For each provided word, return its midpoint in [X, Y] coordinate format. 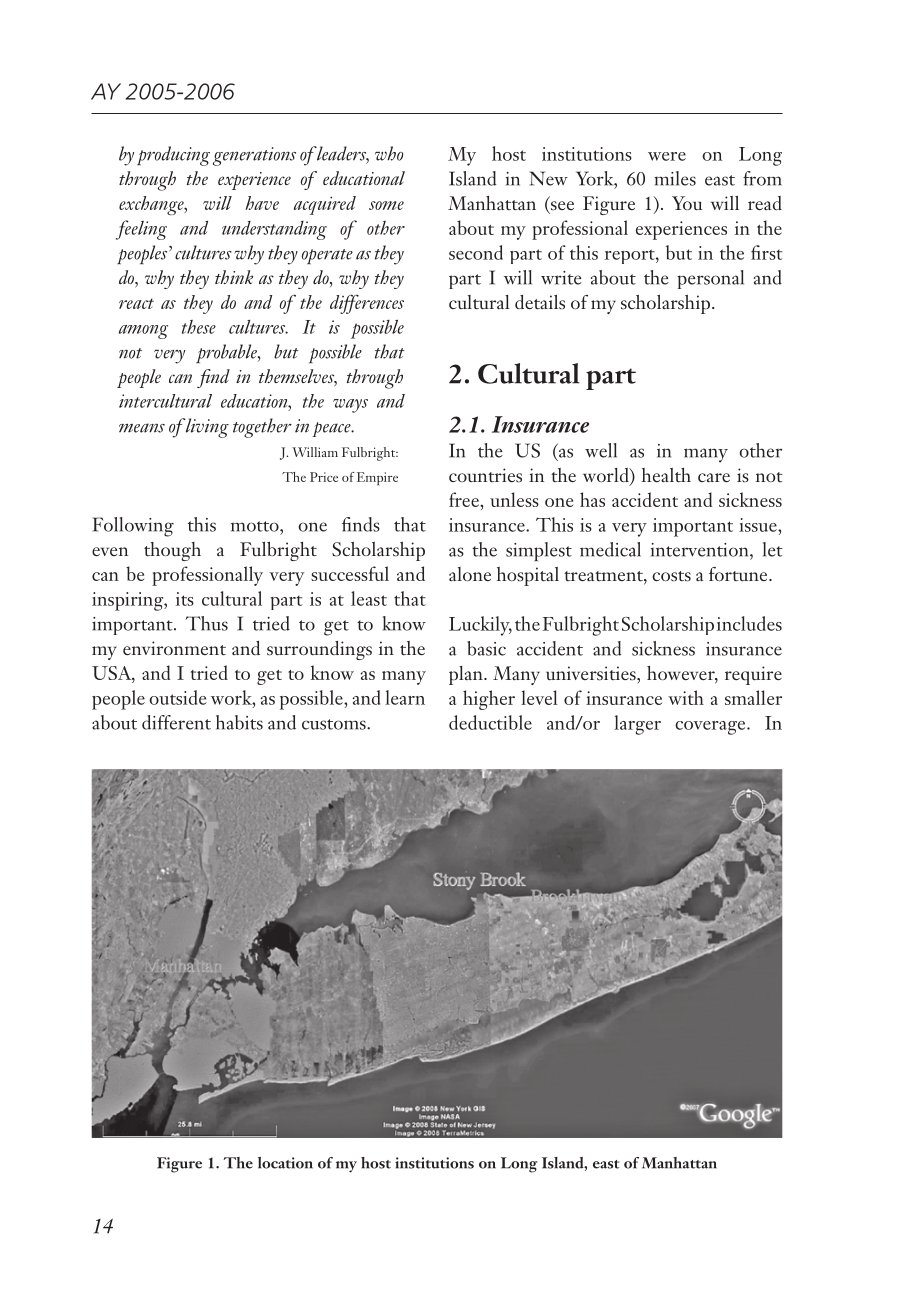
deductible [490, 722]
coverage [711, 728]
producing [173, 156]
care [714, 477]
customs [335, 724]
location [285, 1163]
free [465, 499]
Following [133, 527]
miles [675, 178]
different [176, 722]
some [386, 205]
